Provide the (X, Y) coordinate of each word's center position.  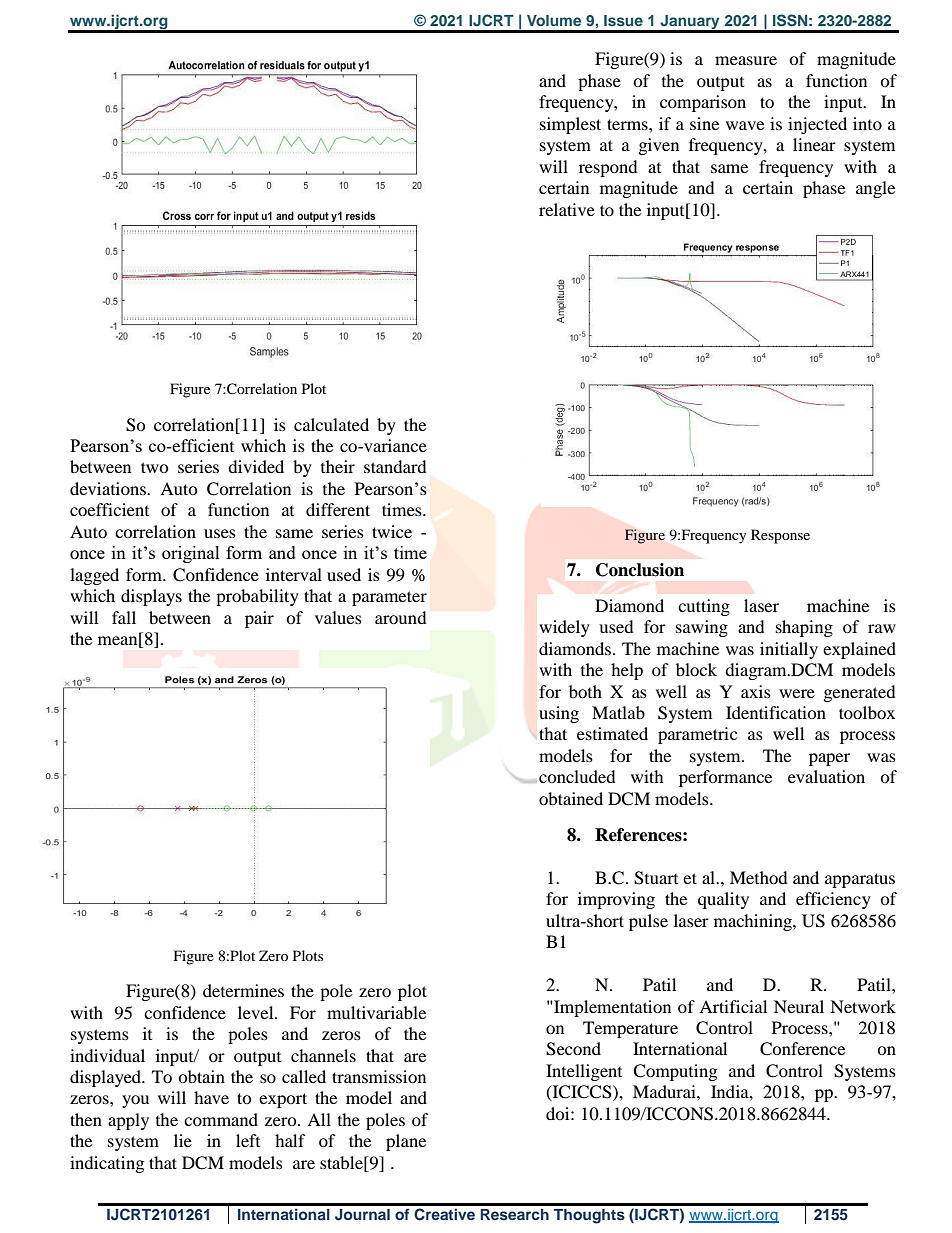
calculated (331, 424)
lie (183, 1140)
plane (406, 1142)
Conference (802, 1049)
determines (243, 990)
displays (151, 597)
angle (875, 189)
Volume (554, 20)
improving (616, 900)
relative (567, 209)
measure (746, 60)
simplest (570, 125)
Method (759, 877)
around (401, 617)
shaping (804, 628)
